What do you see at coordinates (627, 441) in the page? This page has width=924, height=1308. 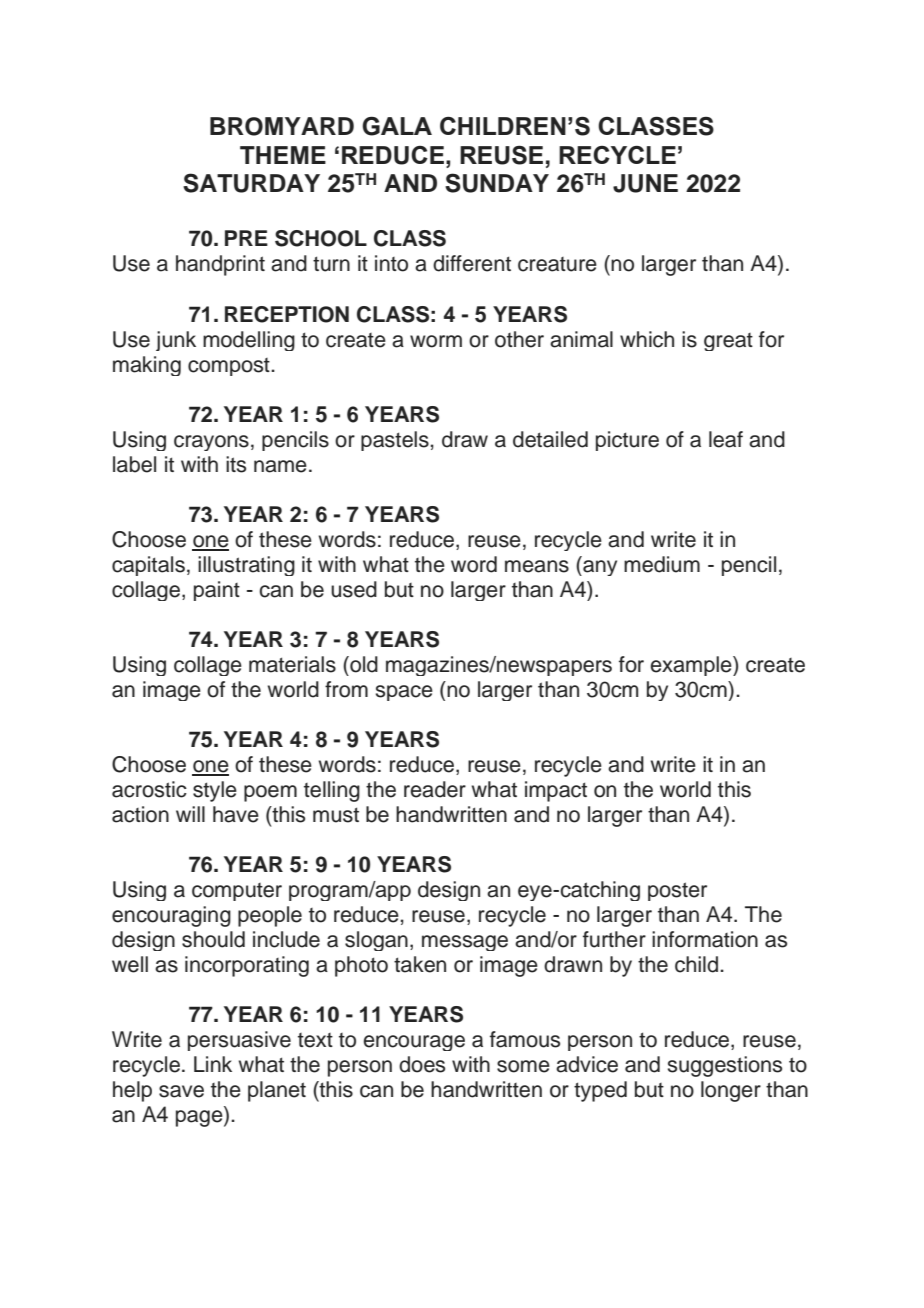 I see `picture` at bounding box center [627, 441].
